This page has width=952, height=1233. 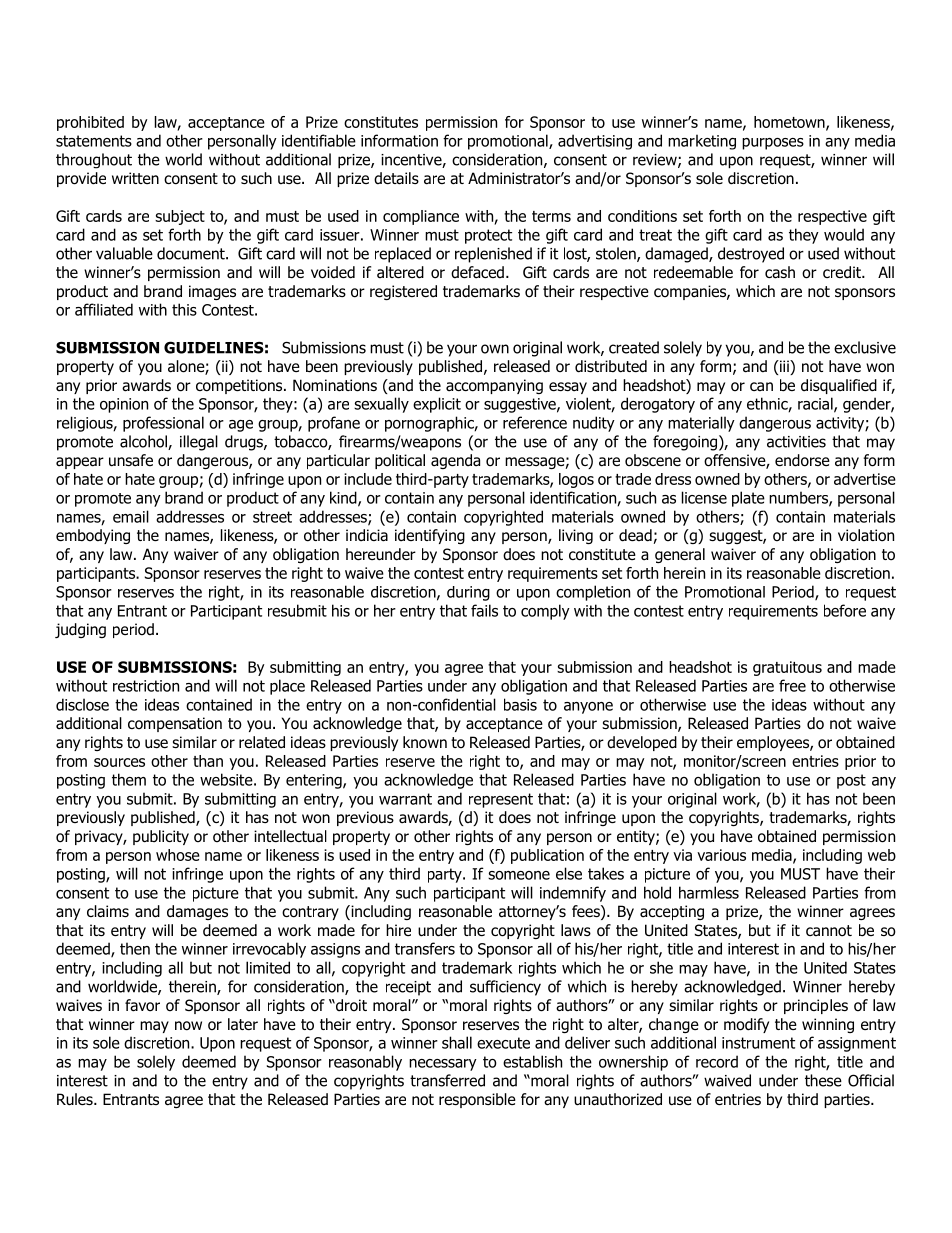 What do you see at coordinates (135, 178) in the page?
I see `written` at bounding box center [135, 178].
